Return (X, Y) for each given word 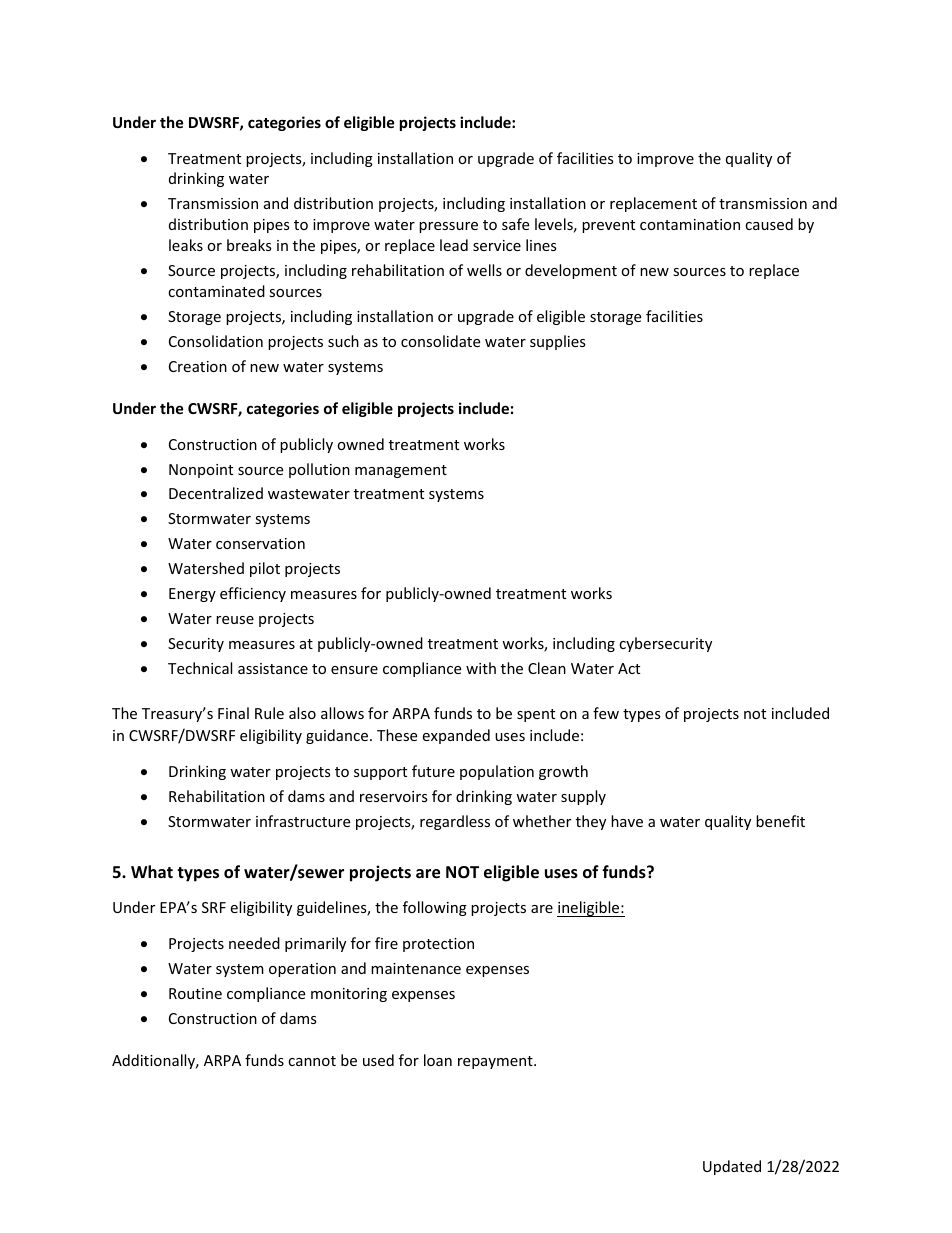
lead (454, 245)
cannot (312, 1061)
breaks (249, 245)
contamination (690, 224)
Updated (732, 1167)
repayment (496, 1062)
